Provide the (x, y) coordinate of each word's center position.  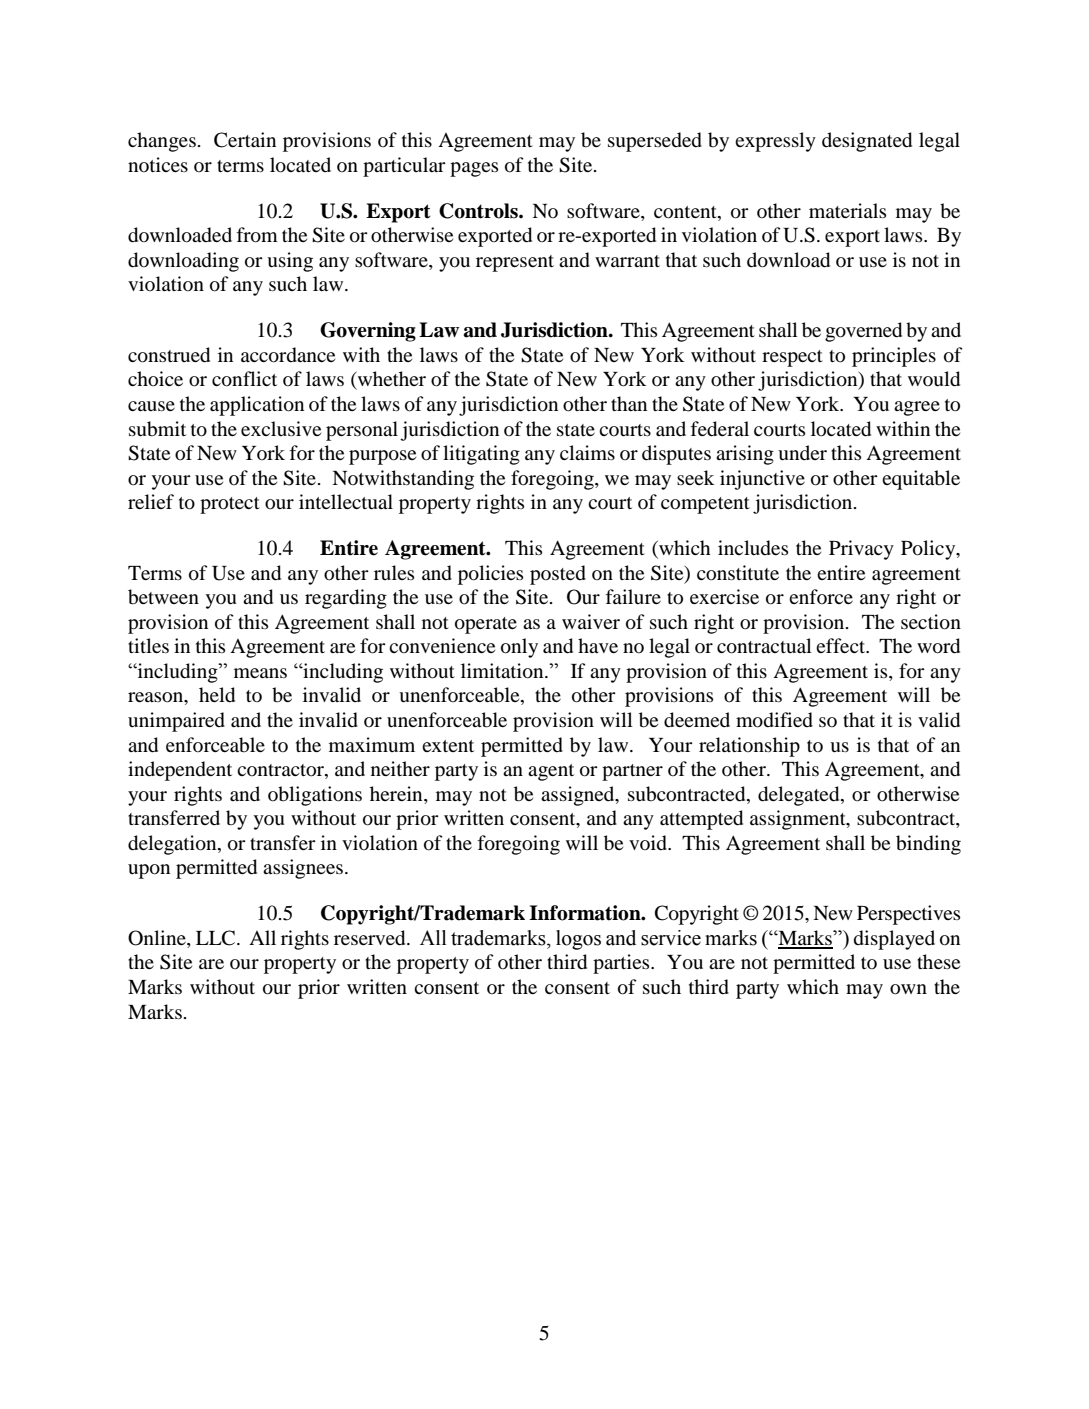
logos (578, 940)
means (260, 673)
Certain (245, 140)
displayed (894, 940)
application (257, 406)
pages (474, 169)
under (802, 453)
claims (587, 452)
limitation (503, 671)
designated (867, 142)
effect (841, 645)
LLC (215, 938)
